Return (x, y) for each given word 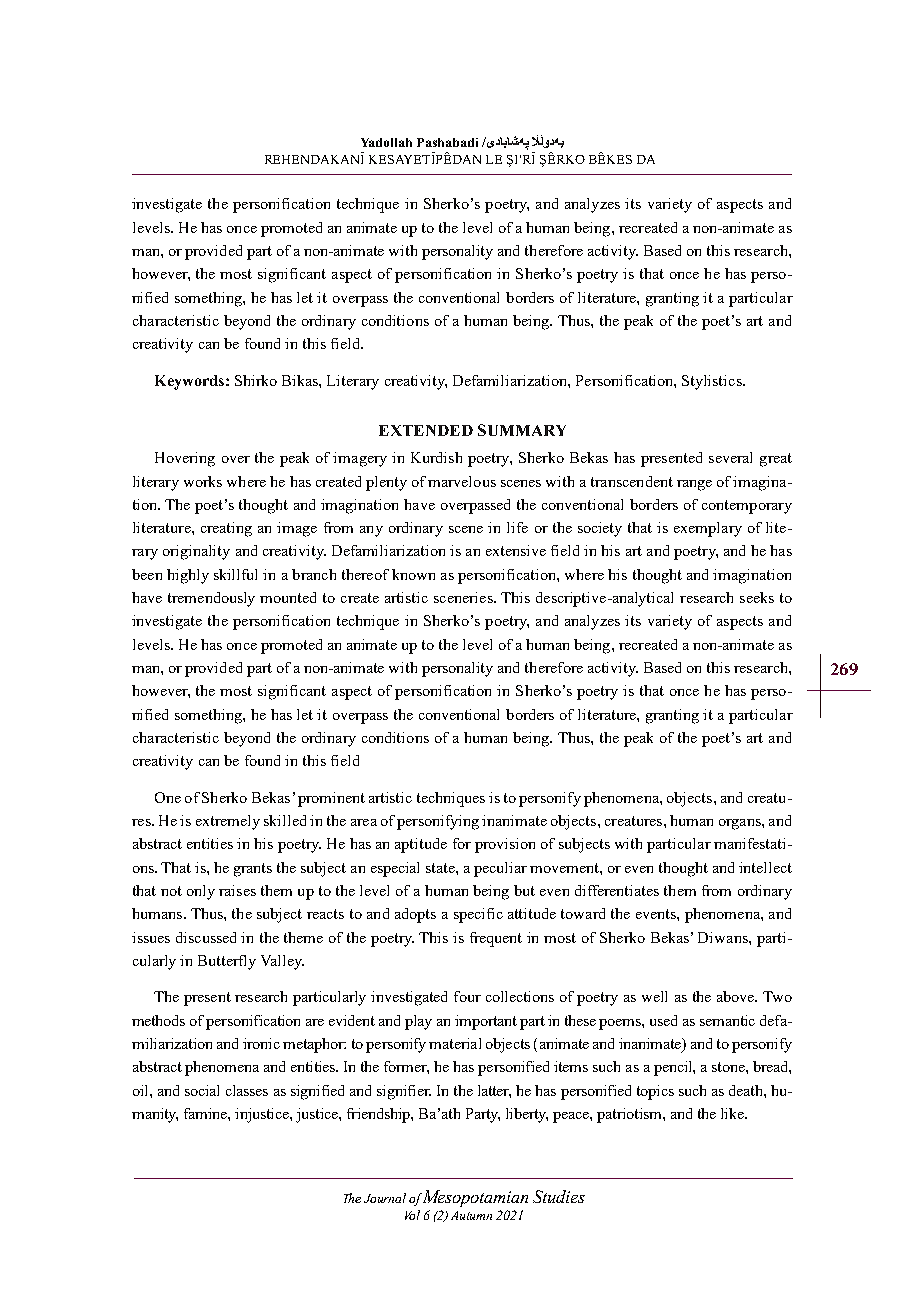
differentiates (617, 890)
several (730, 457)
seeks (757, 597)
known (413, 574)
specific (478, 915)
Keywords (191, 382)
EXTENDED (426, 430)
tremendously (211, 599)
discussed (206, 937)
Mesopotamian (474, 1198)
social (202, 1090)
